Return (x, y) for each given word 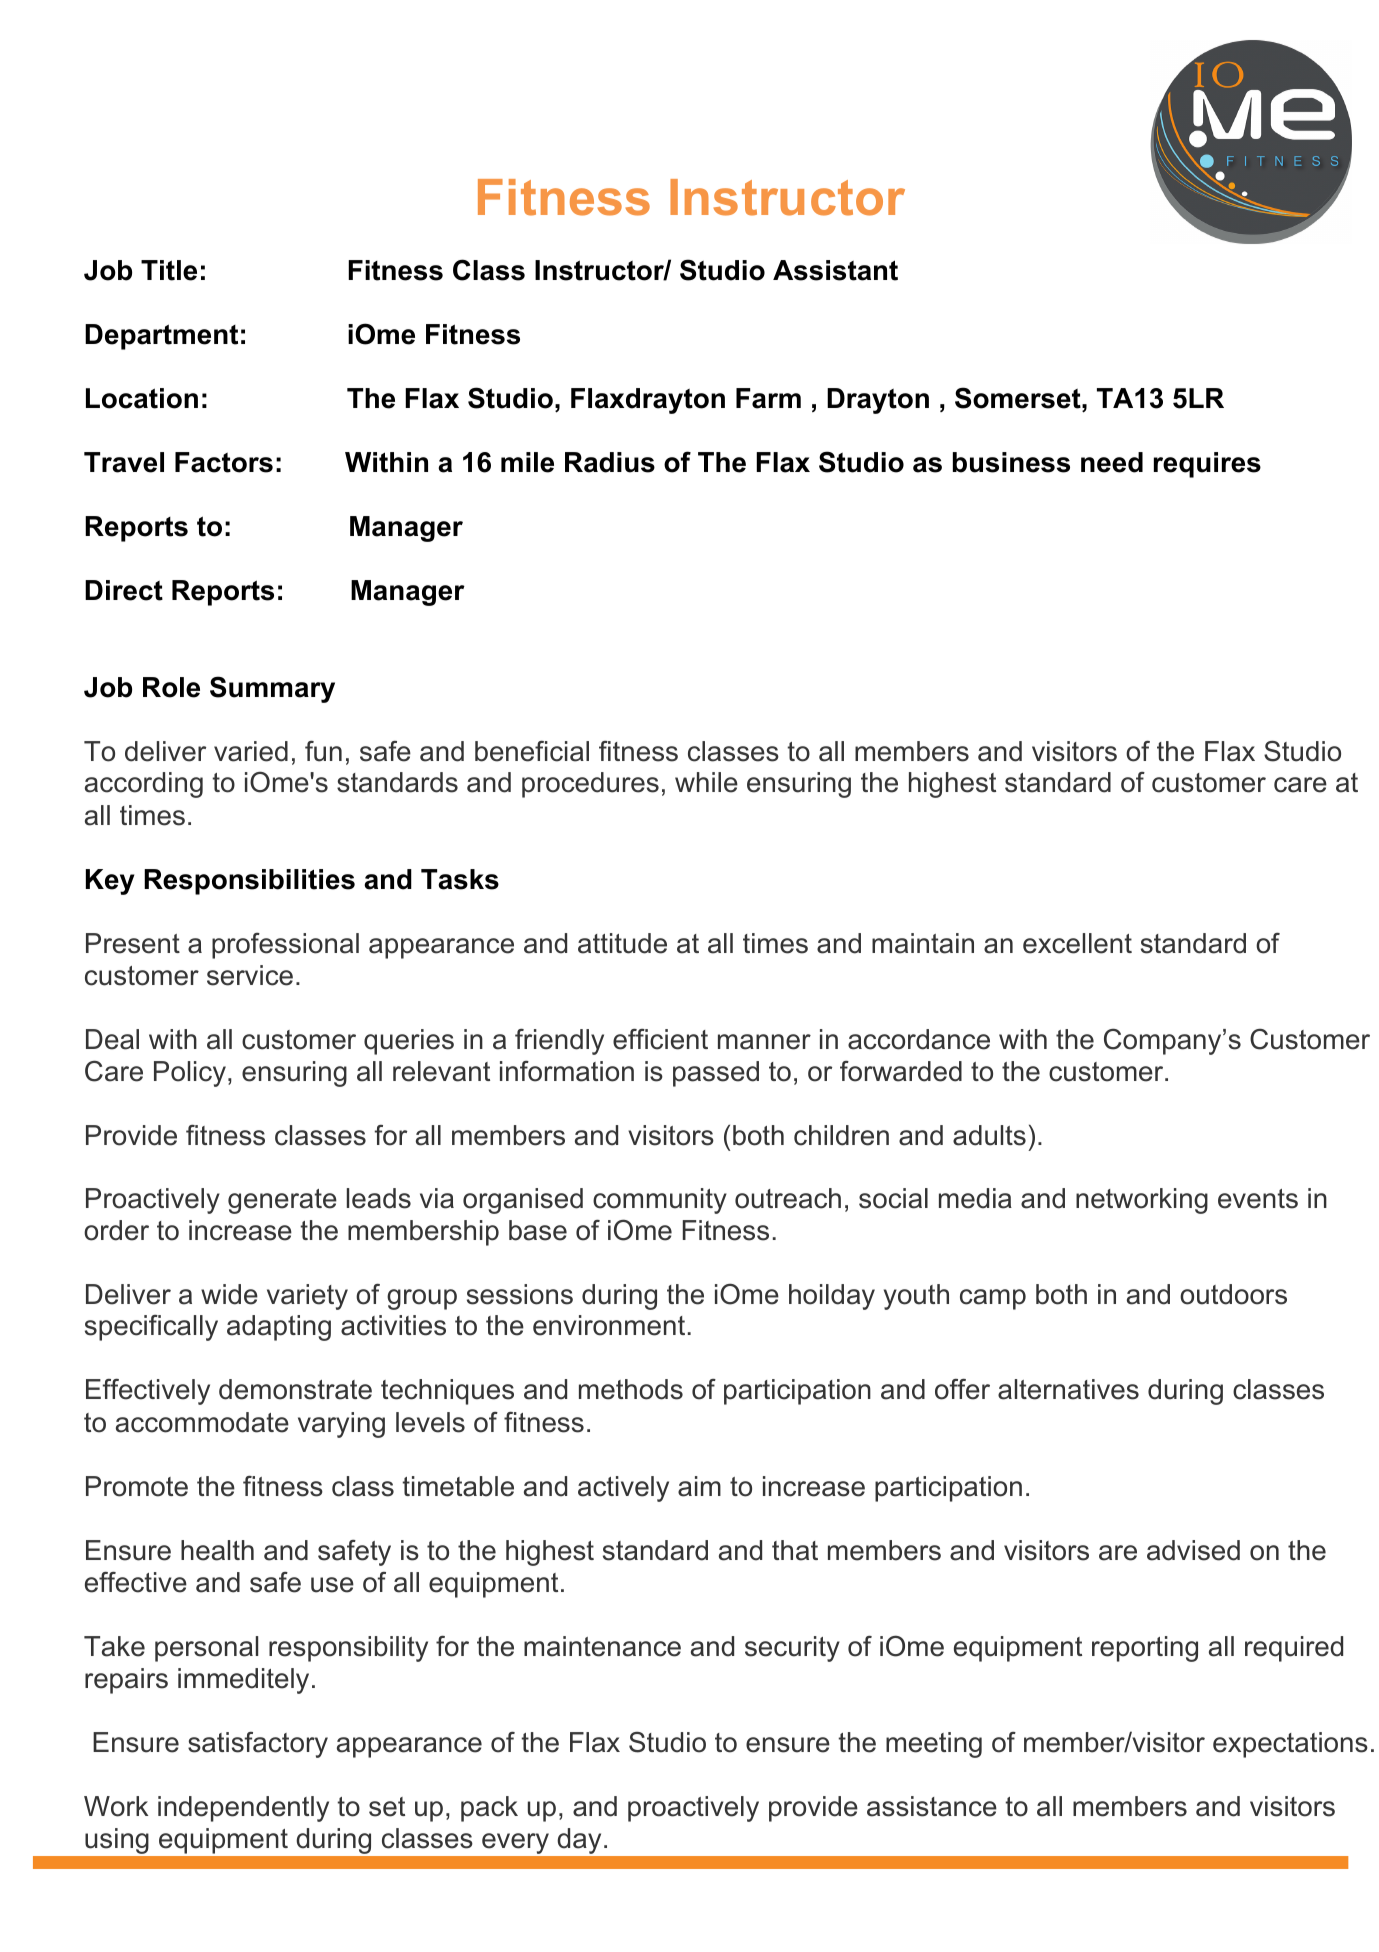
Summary (272, 689)
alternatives (1068, 1389)
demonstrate (295, 1389)
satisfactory (258, 1745)
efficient (660, 1039)
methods (631, 1389)
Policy (190, 1074)
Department (161, 337)
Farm (768, 398)
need (1112, 462)
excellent (1077, 943)
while (706, 782)
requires (1207, 465)
